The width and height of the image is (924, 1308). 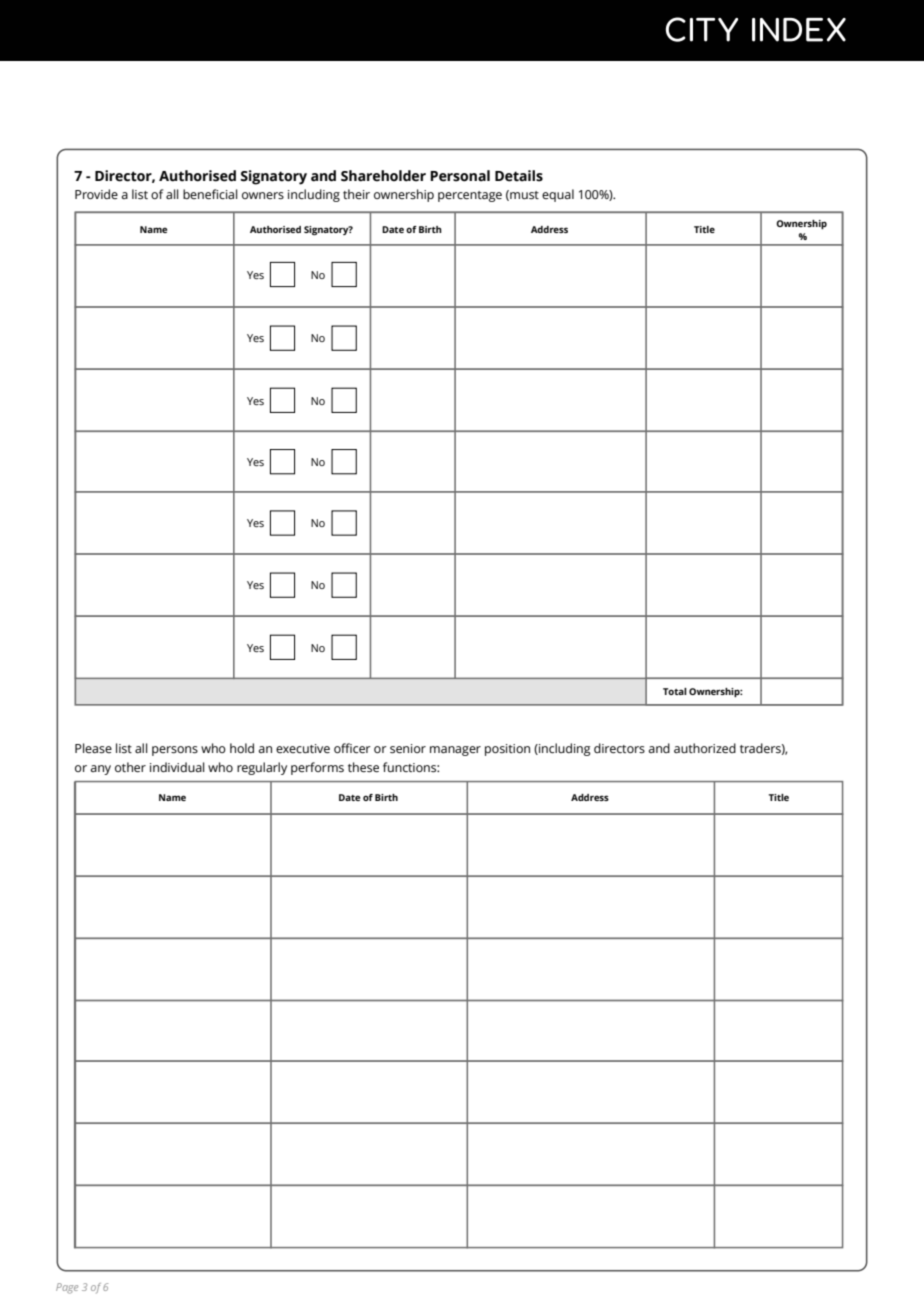 I want to click on persons, so click(x=175, y=751).
